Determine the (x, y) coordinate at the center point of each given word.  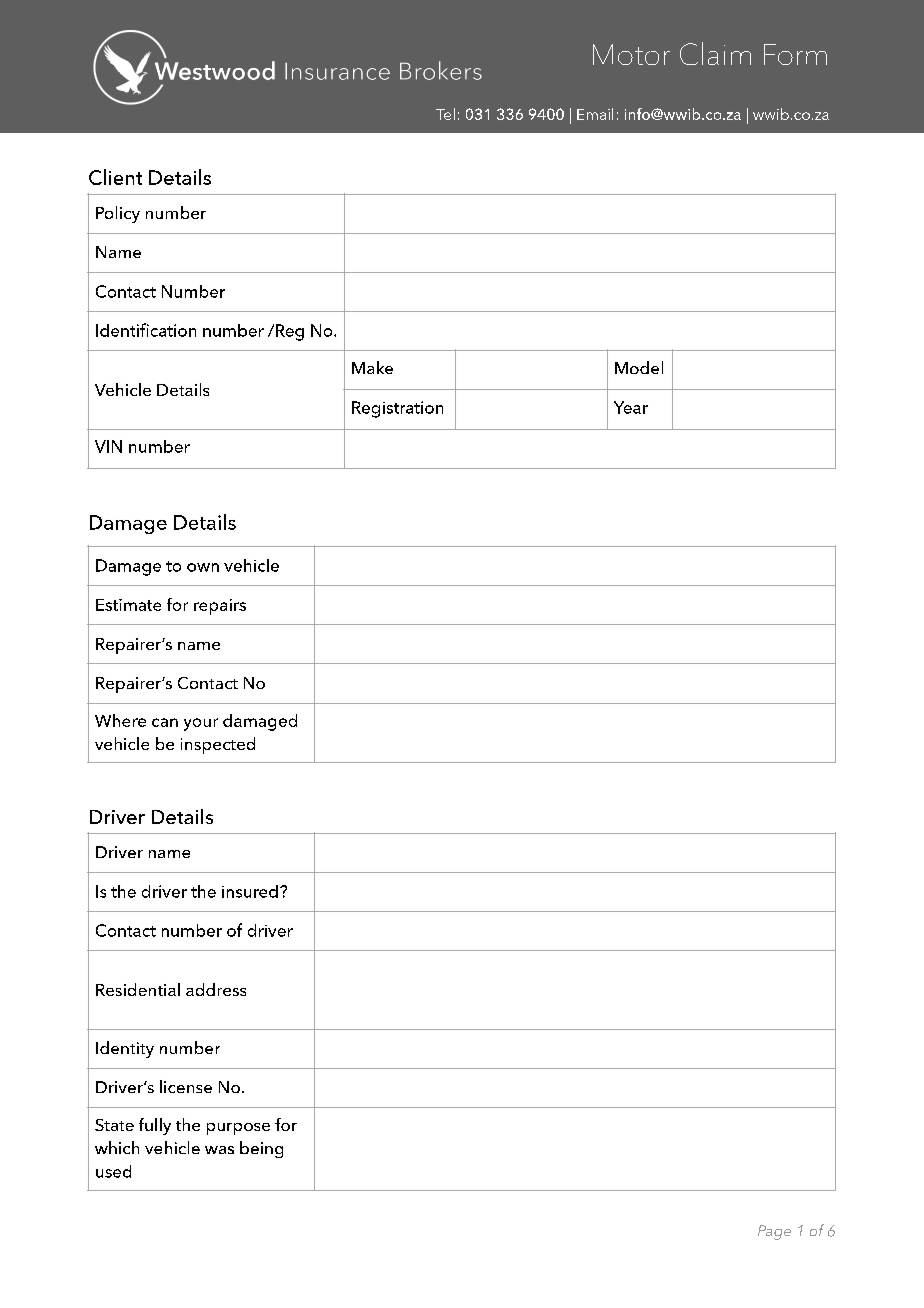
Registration (397, 409)
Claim (715, 53)
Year (631, 407)
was (219, 1150)
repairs (220, 607)
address (216, 989)
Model (639, 367)
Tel (445, 114)
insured (250, 891)
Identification (146, 330)
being (261, 1149)
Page (774, 1232)
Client (115, 177)
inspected (218, 745)
